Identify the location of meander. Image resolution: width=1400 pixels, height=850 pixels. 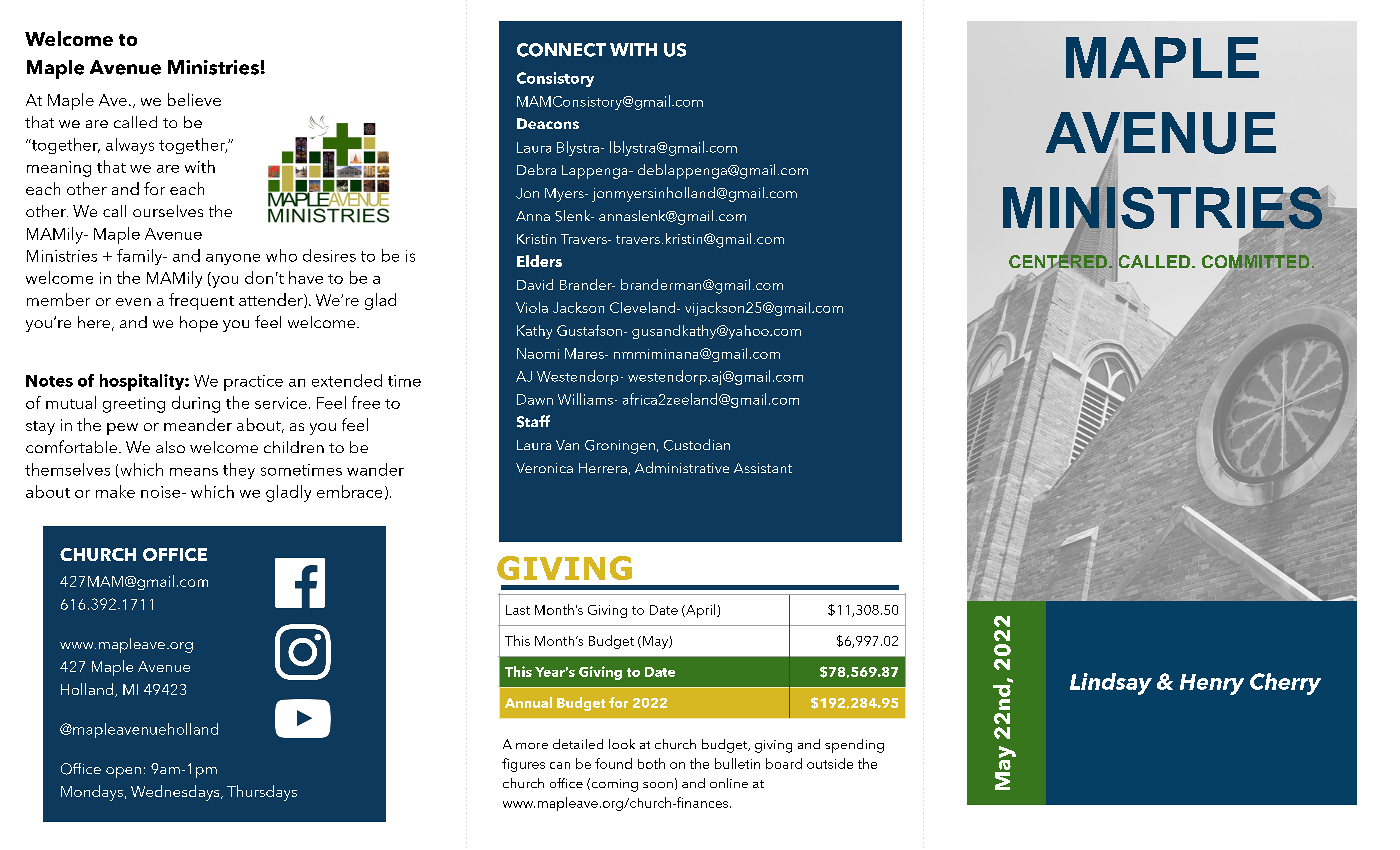
(198, 424).
